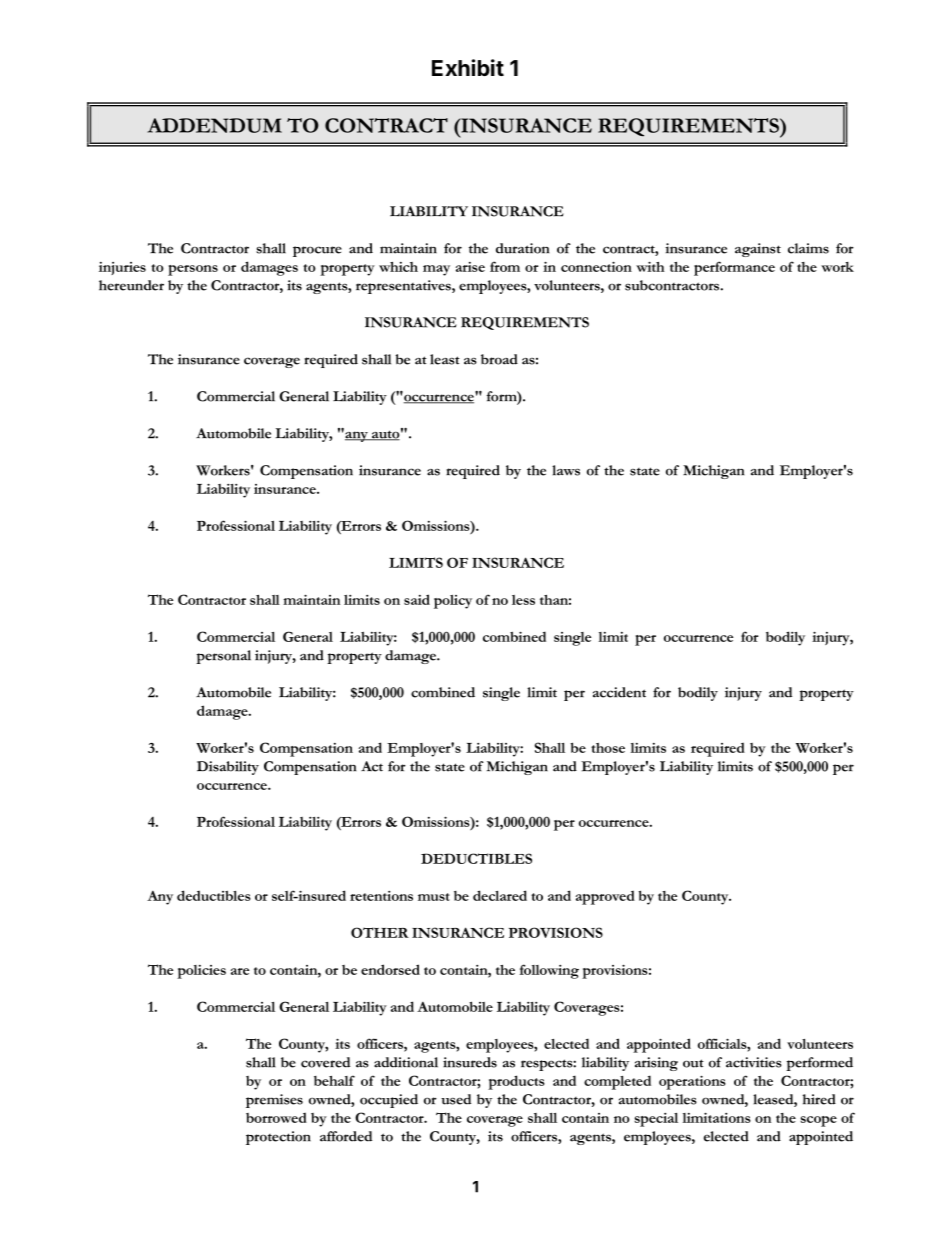  Describe the element at coordinates (468, 67) in the image. I see `Exhibit` at that location.
